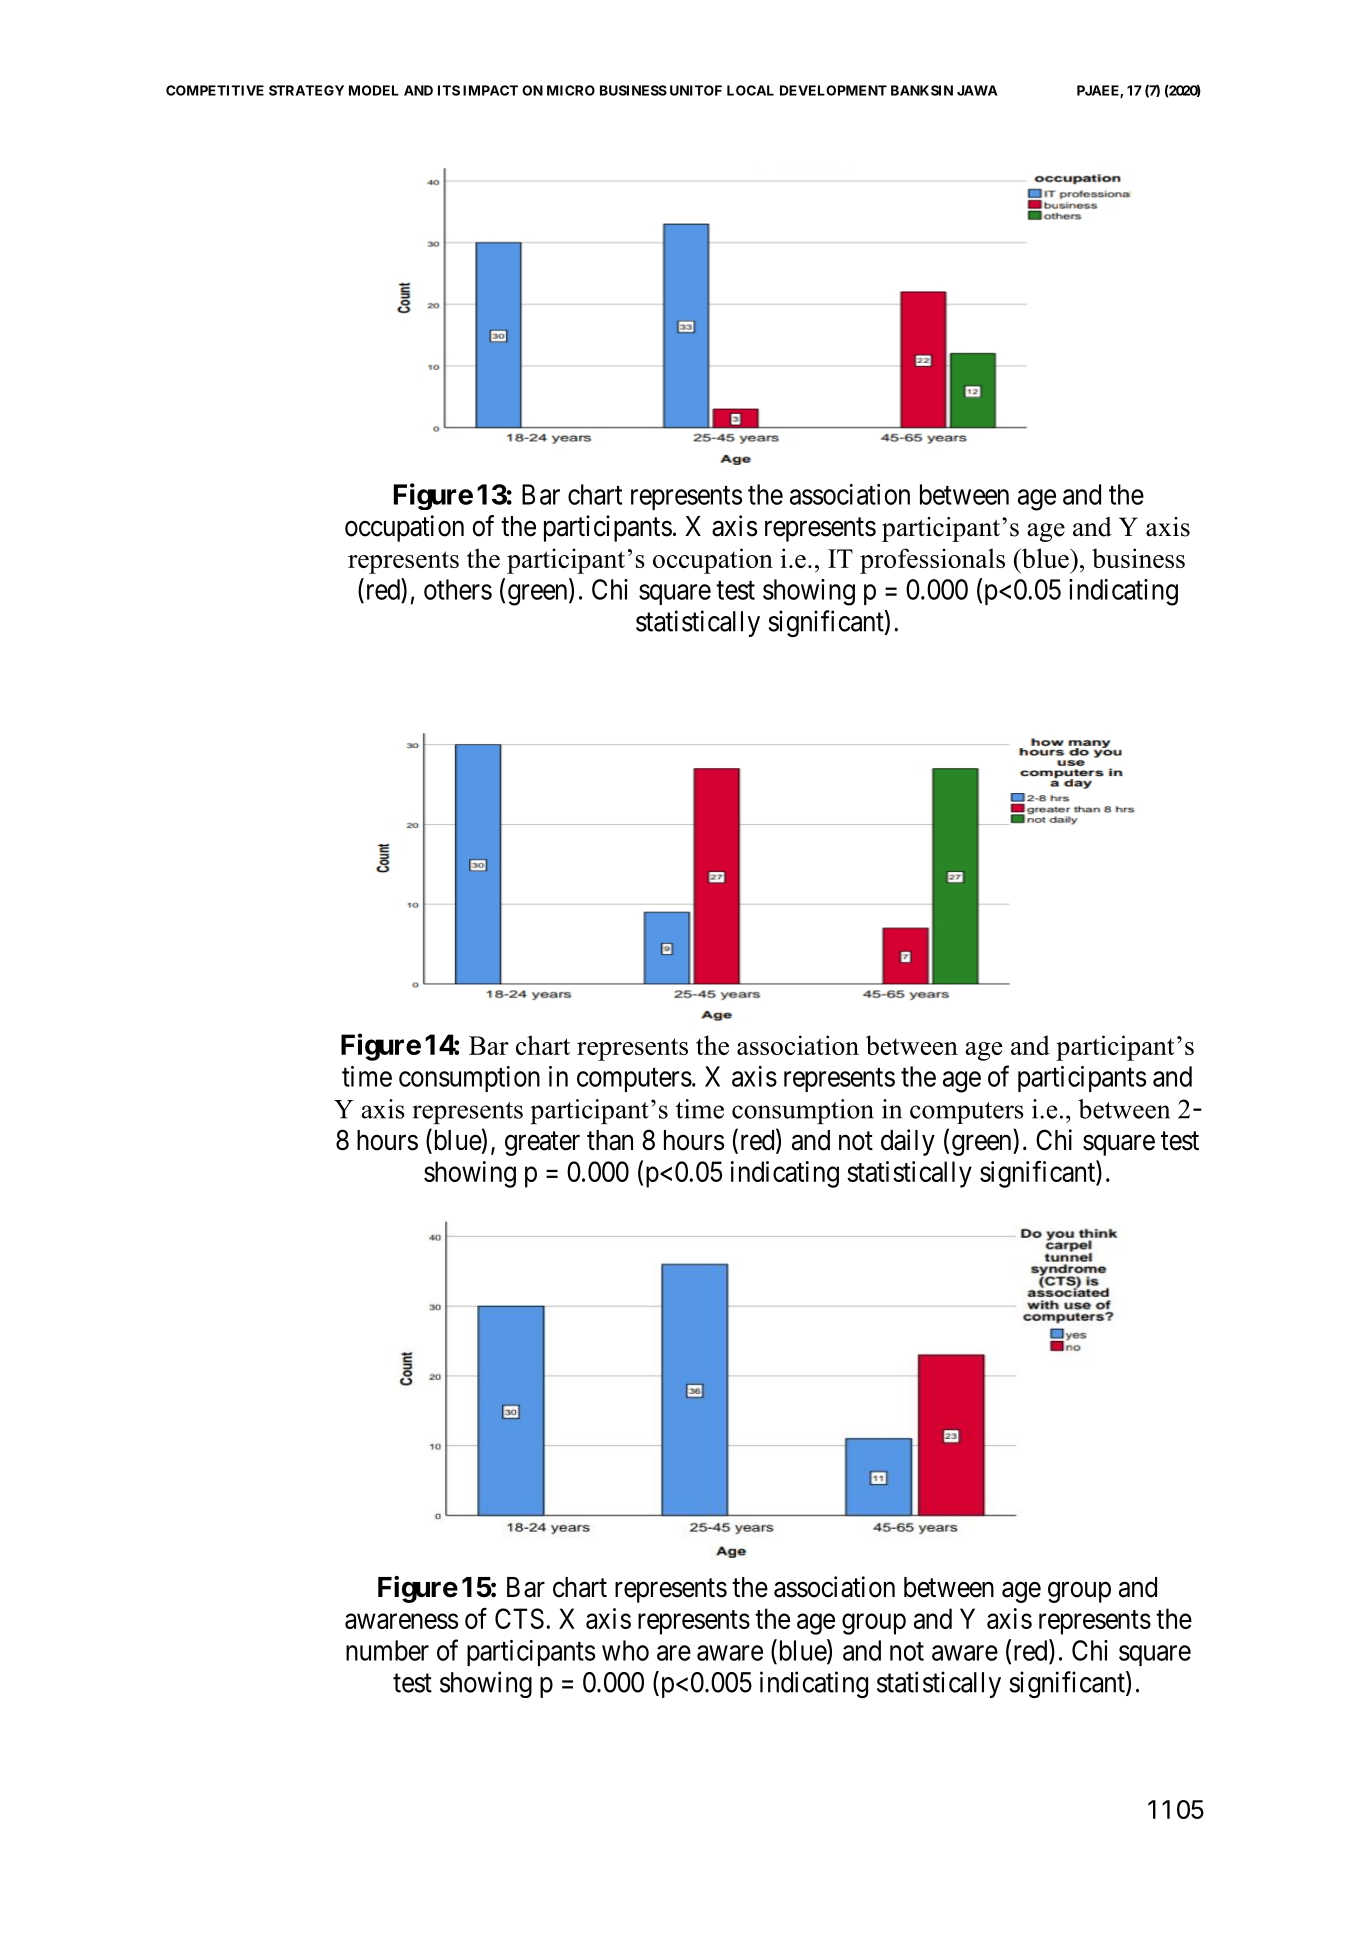  Describe the element at coordinates (833, 90) in the screenshot. I see `DEVELOPMENT` at that location.
